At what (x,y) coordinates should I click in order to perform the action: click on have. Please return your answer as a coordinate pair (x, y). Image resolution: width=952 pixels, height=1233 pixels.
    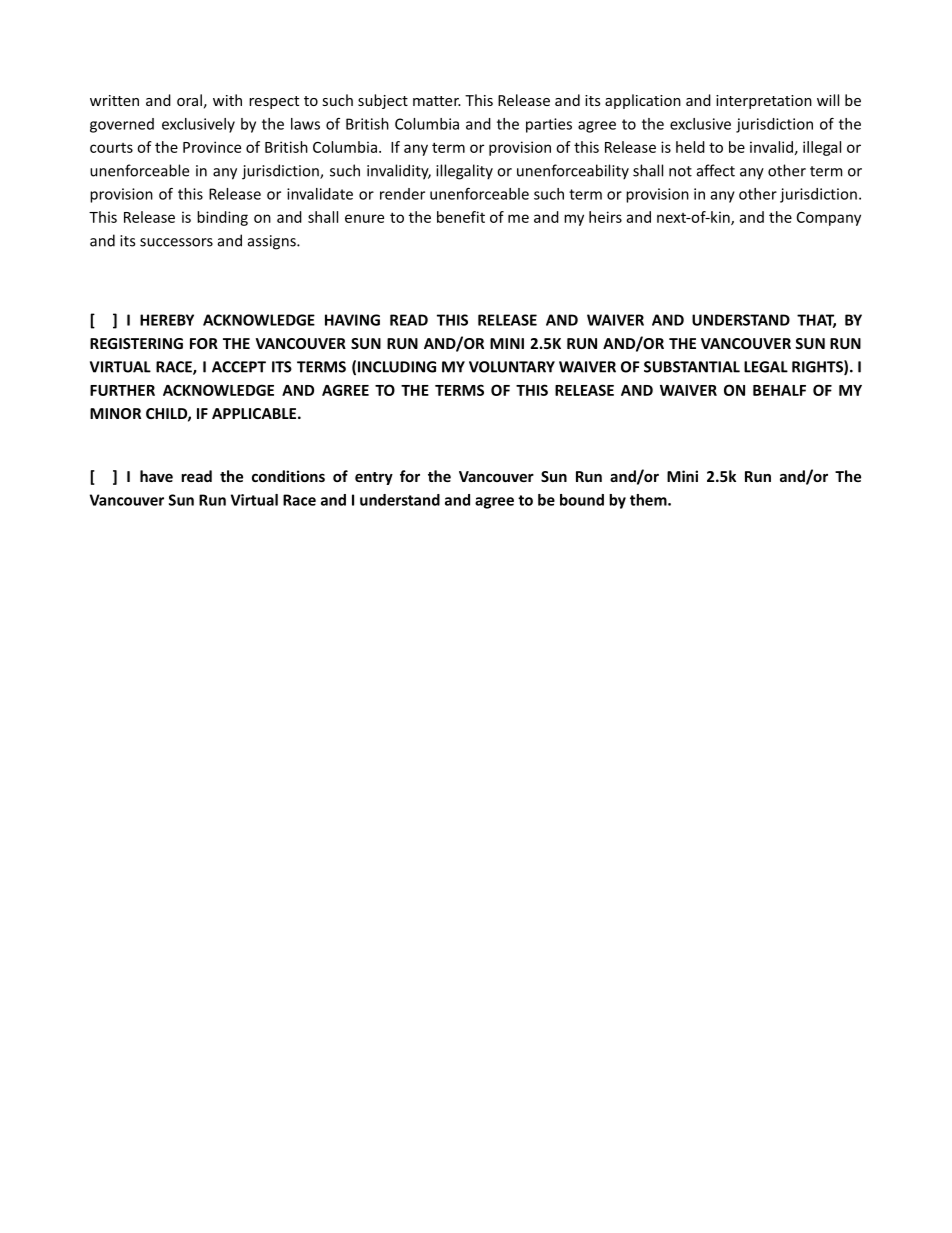
    Looking at the image, I should click on (156, 476).
